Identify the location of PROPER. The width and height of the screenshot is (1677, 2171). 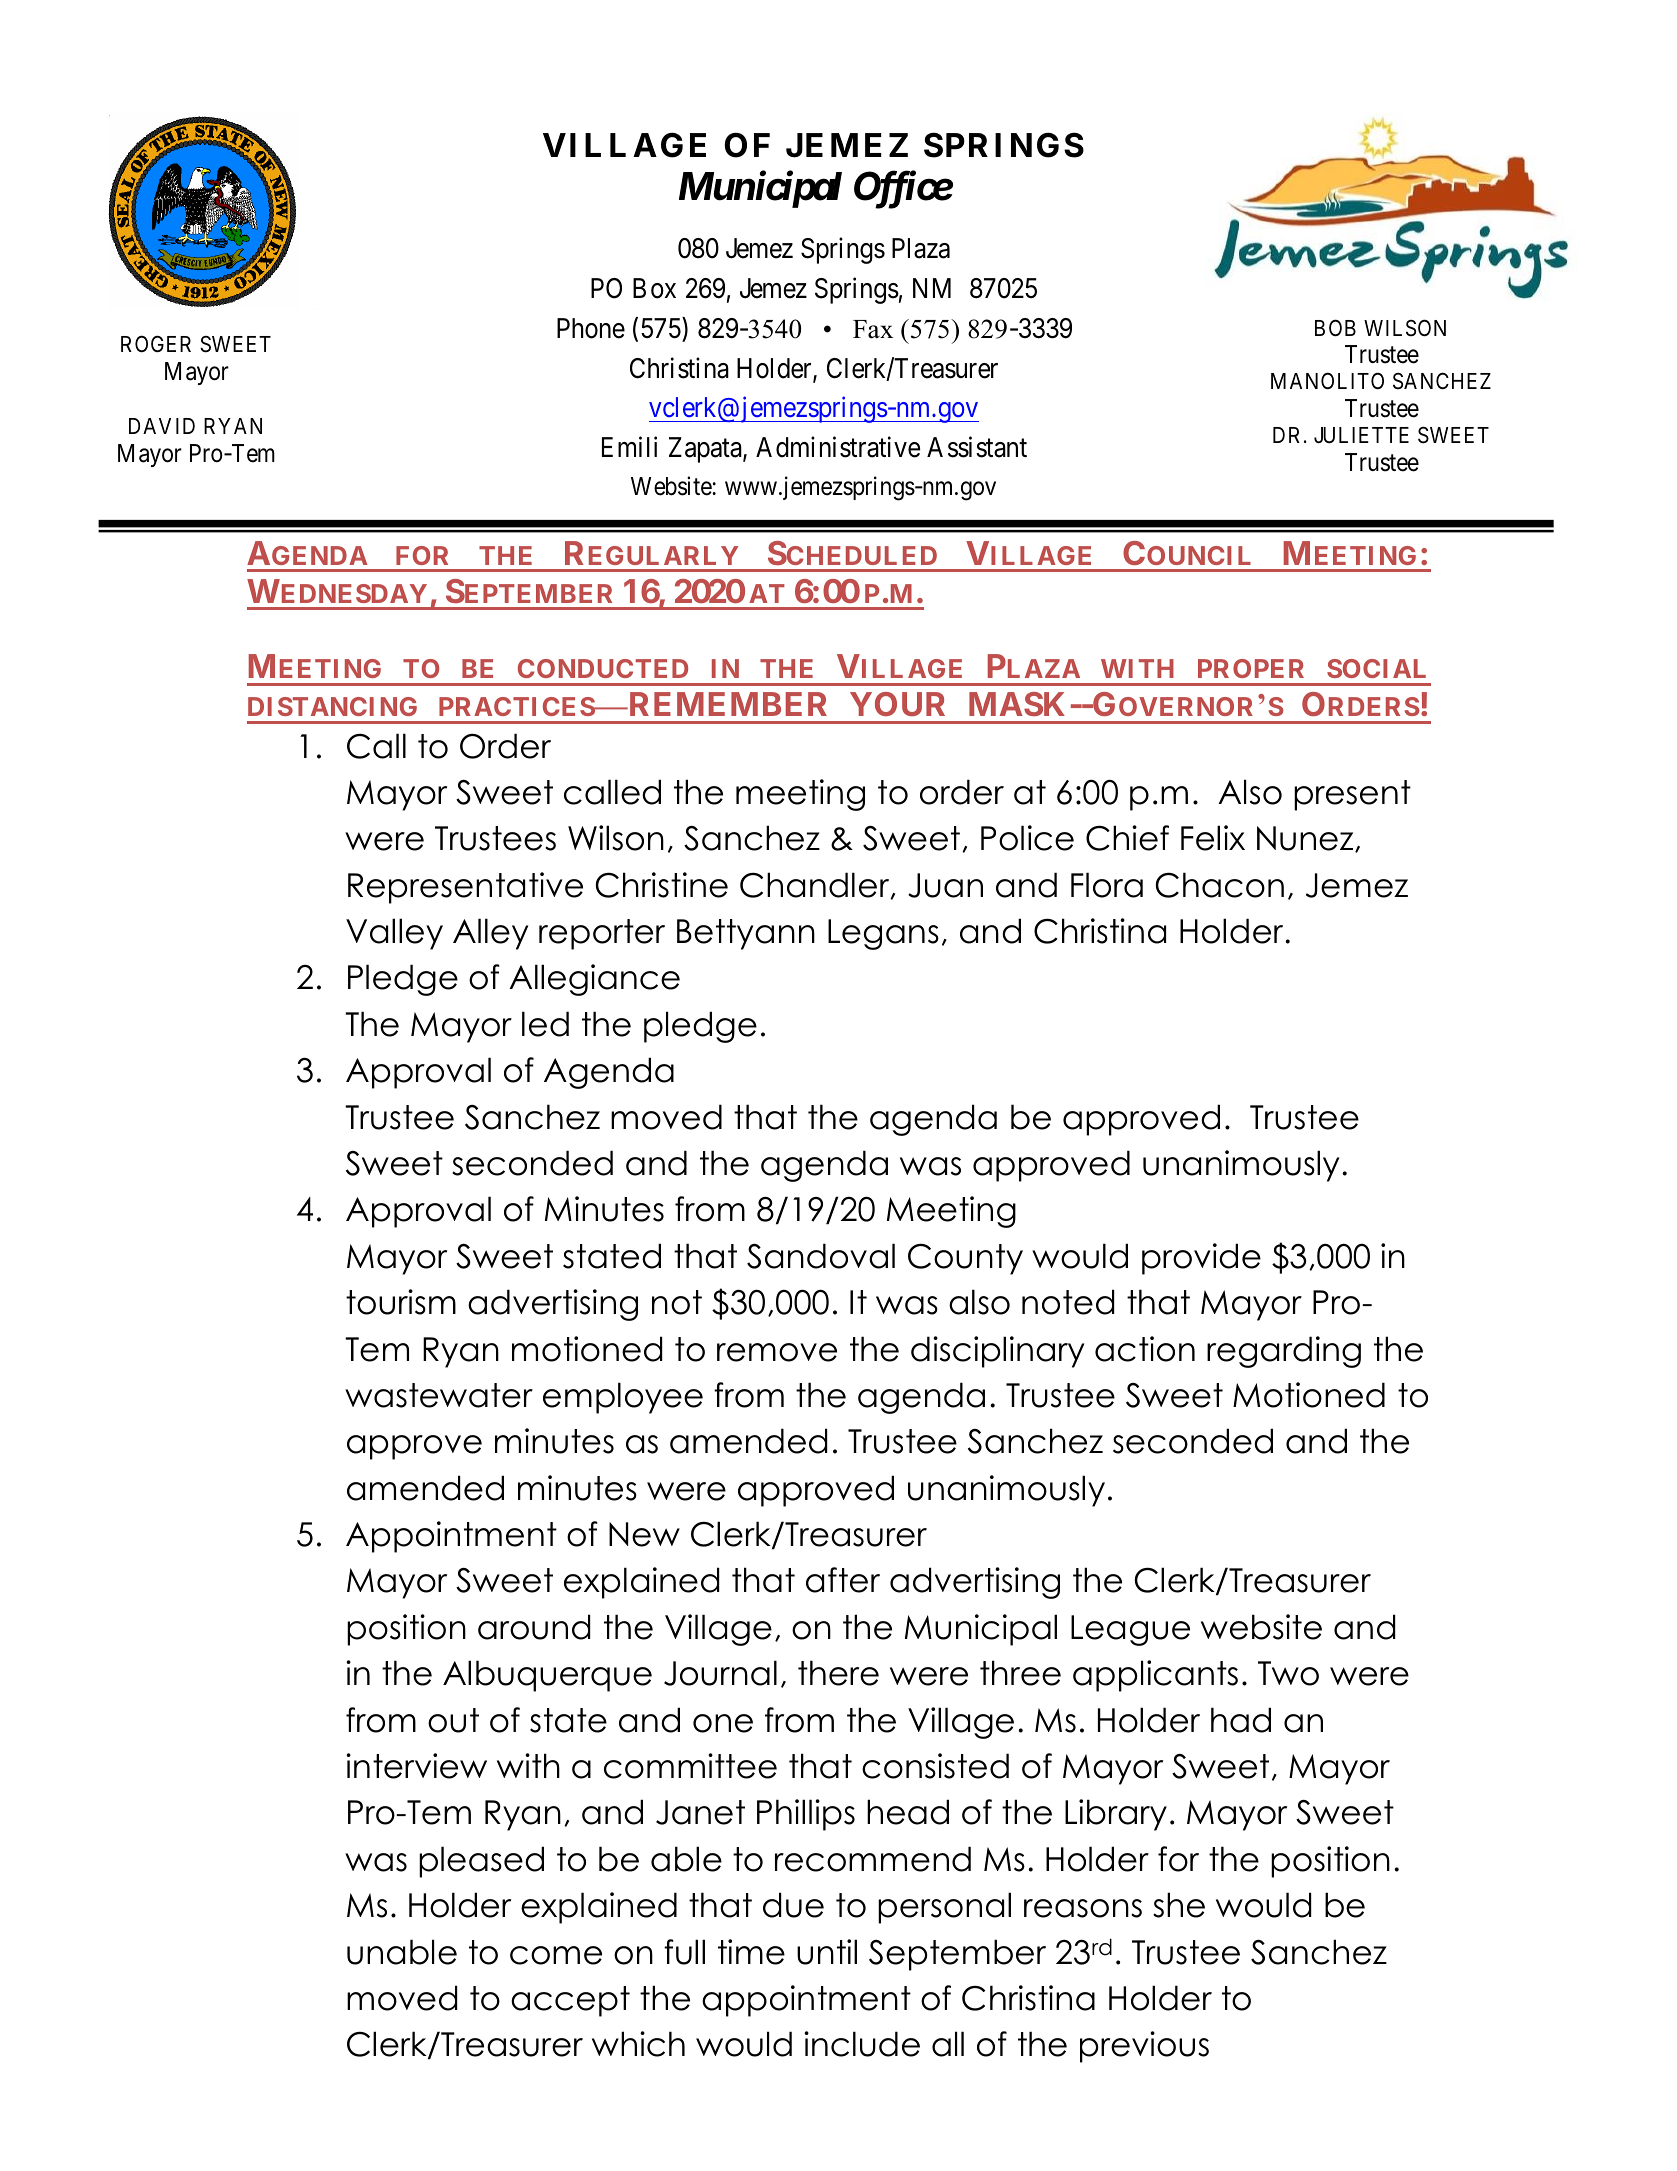
(1251, 668).
